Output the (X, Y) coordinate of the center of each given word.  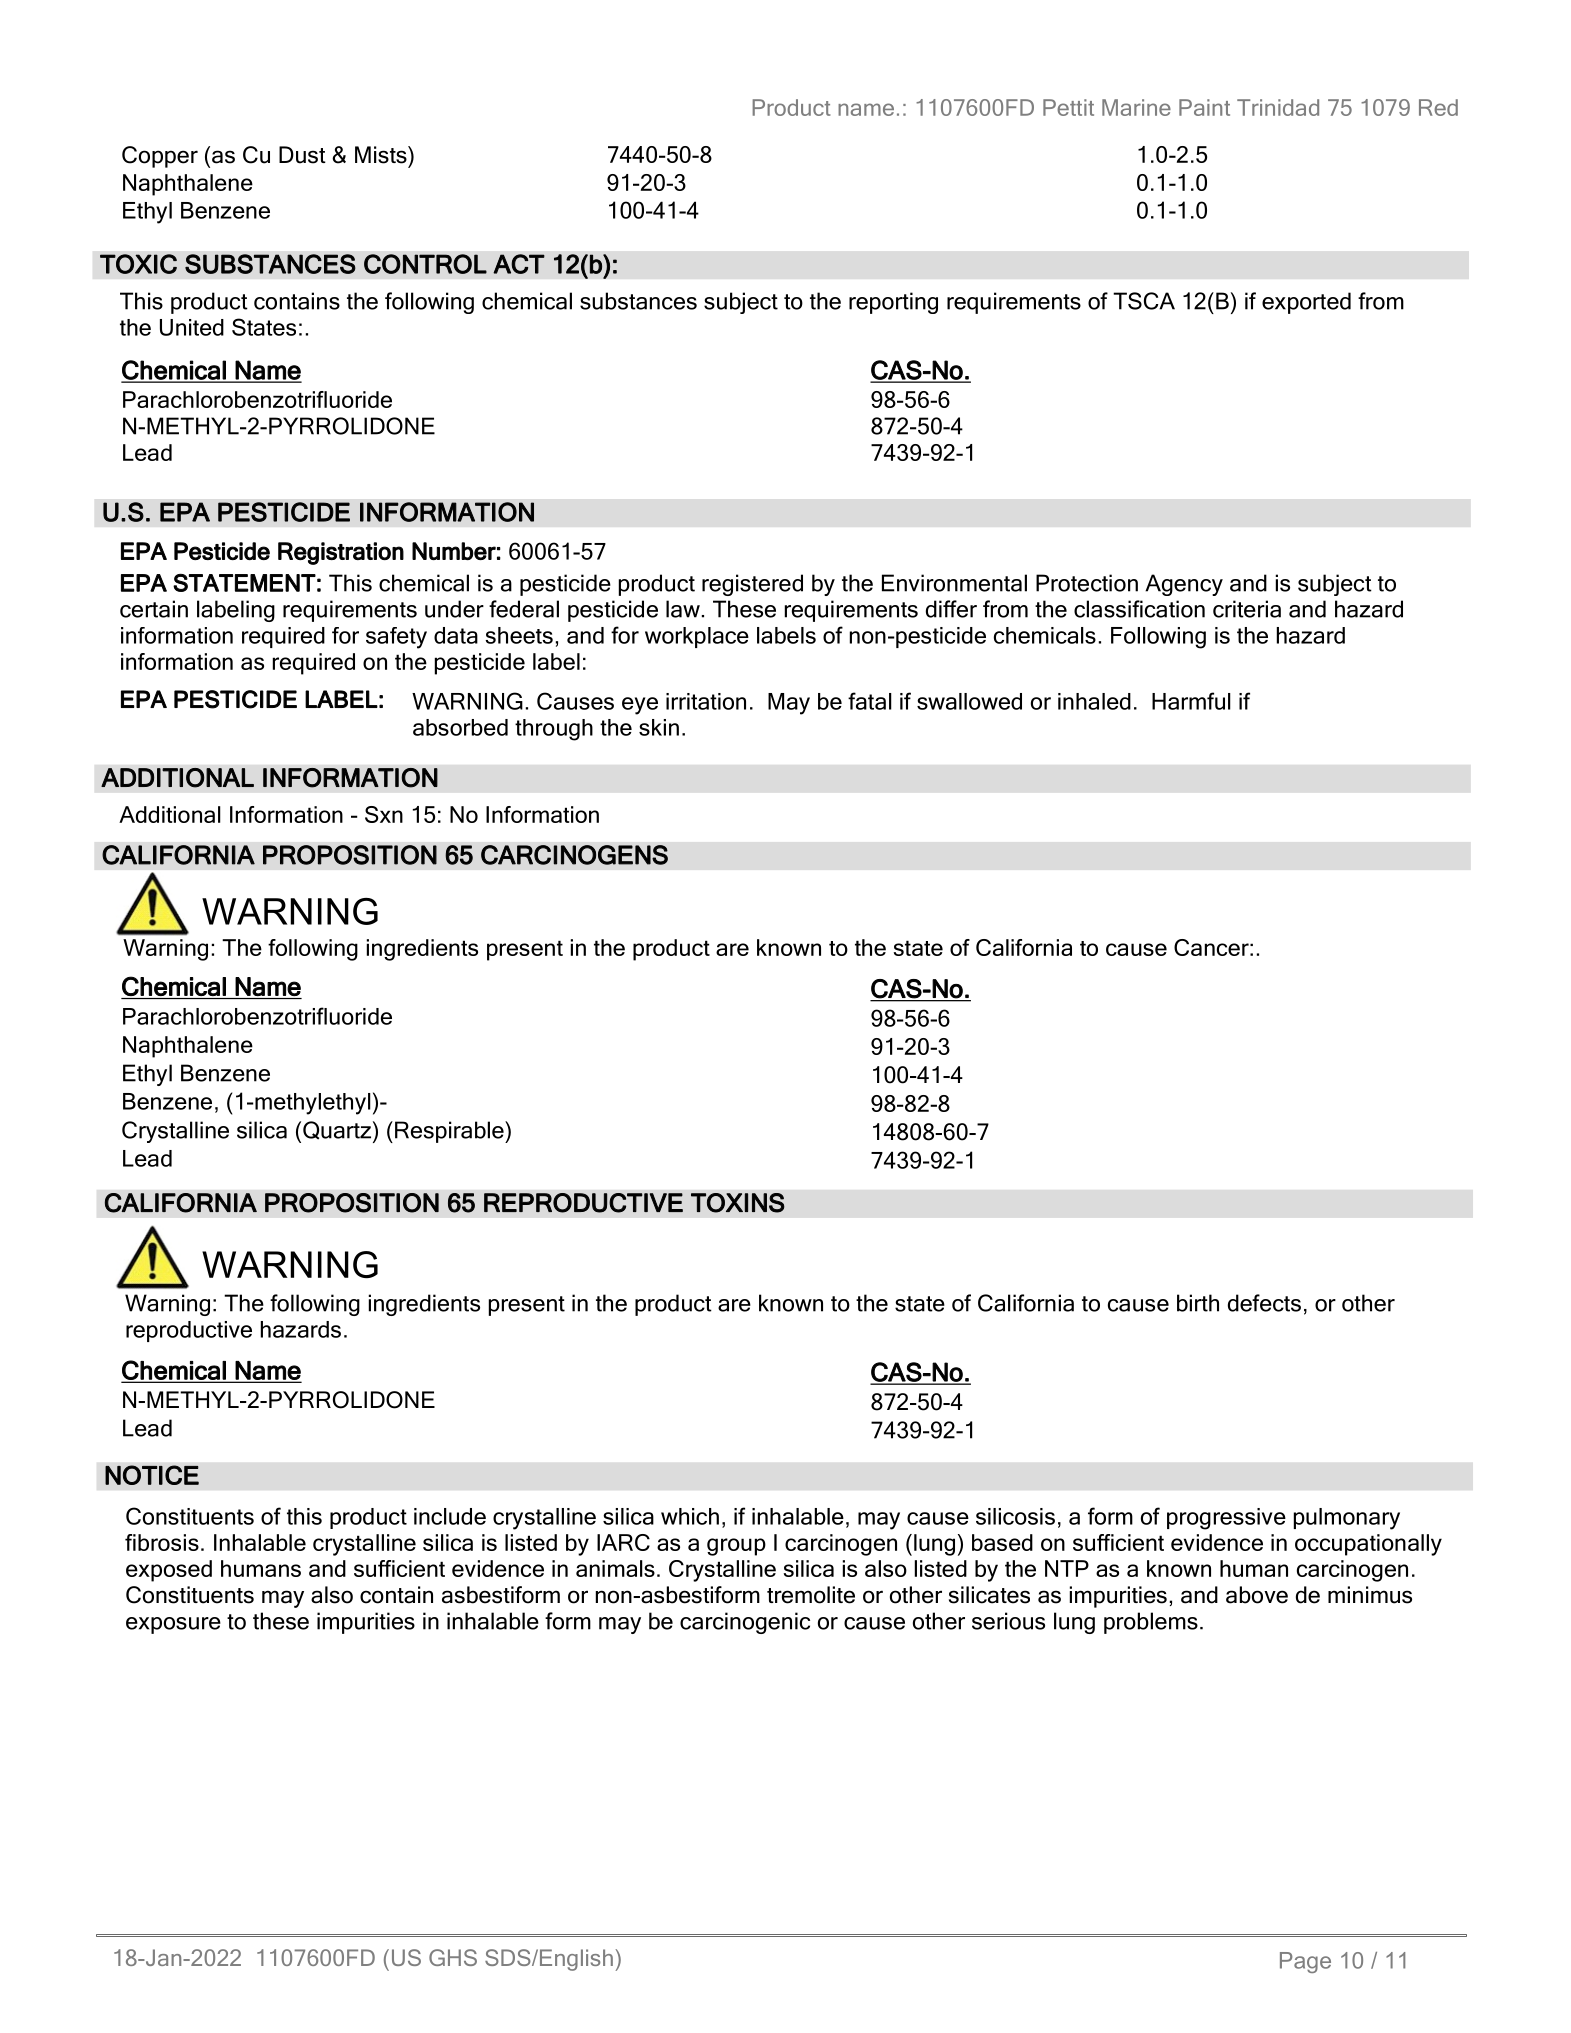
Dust (302, 155)
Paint (1204, 107)
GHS (453, 1957)
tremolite (811, 1595)
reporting (893, 303)
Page (1305, 1962)
